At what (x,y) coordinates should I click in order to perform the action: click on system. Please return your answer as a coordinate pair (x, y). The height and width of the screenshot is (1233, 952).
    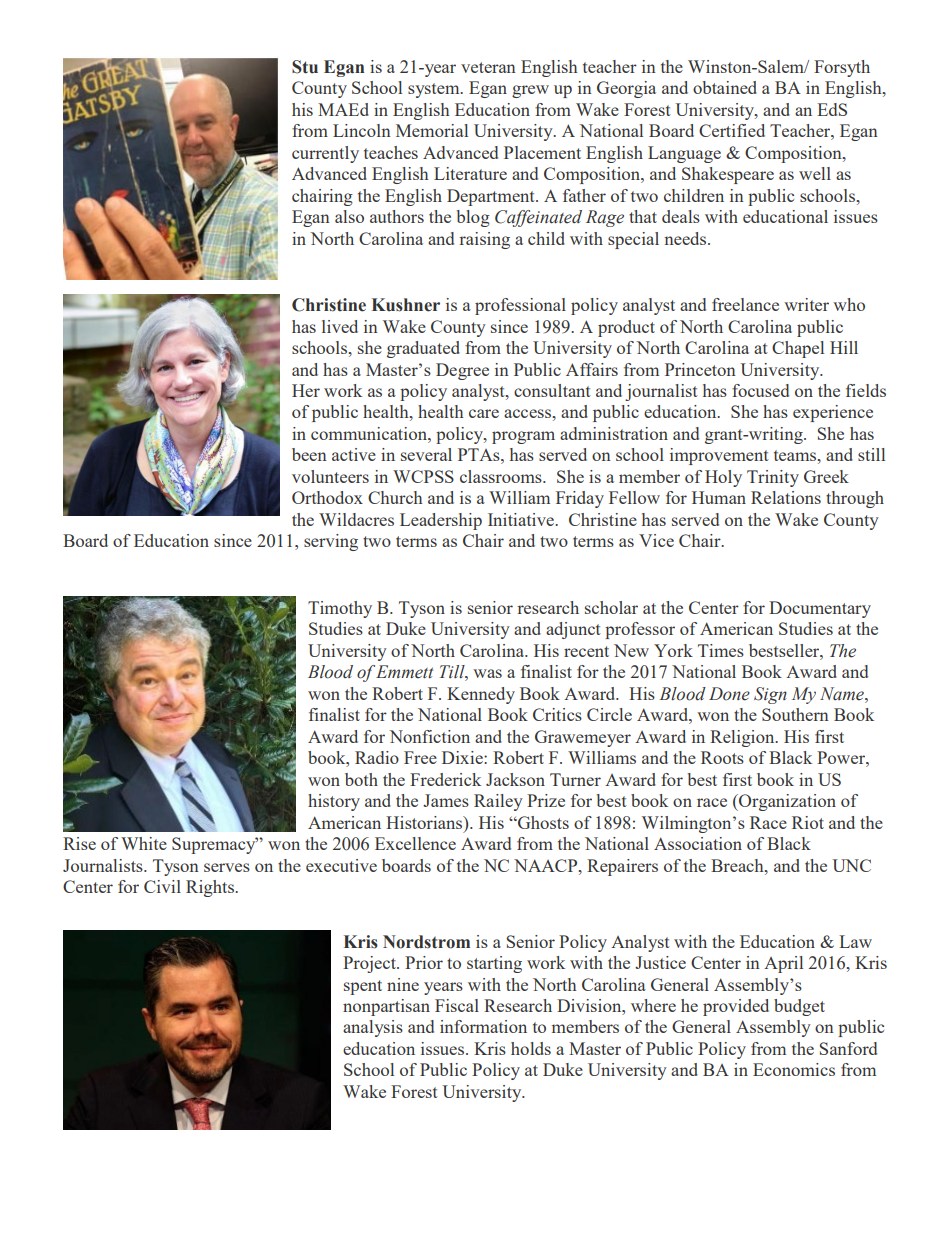
    Looking at the image, I should click on (435, 90).
